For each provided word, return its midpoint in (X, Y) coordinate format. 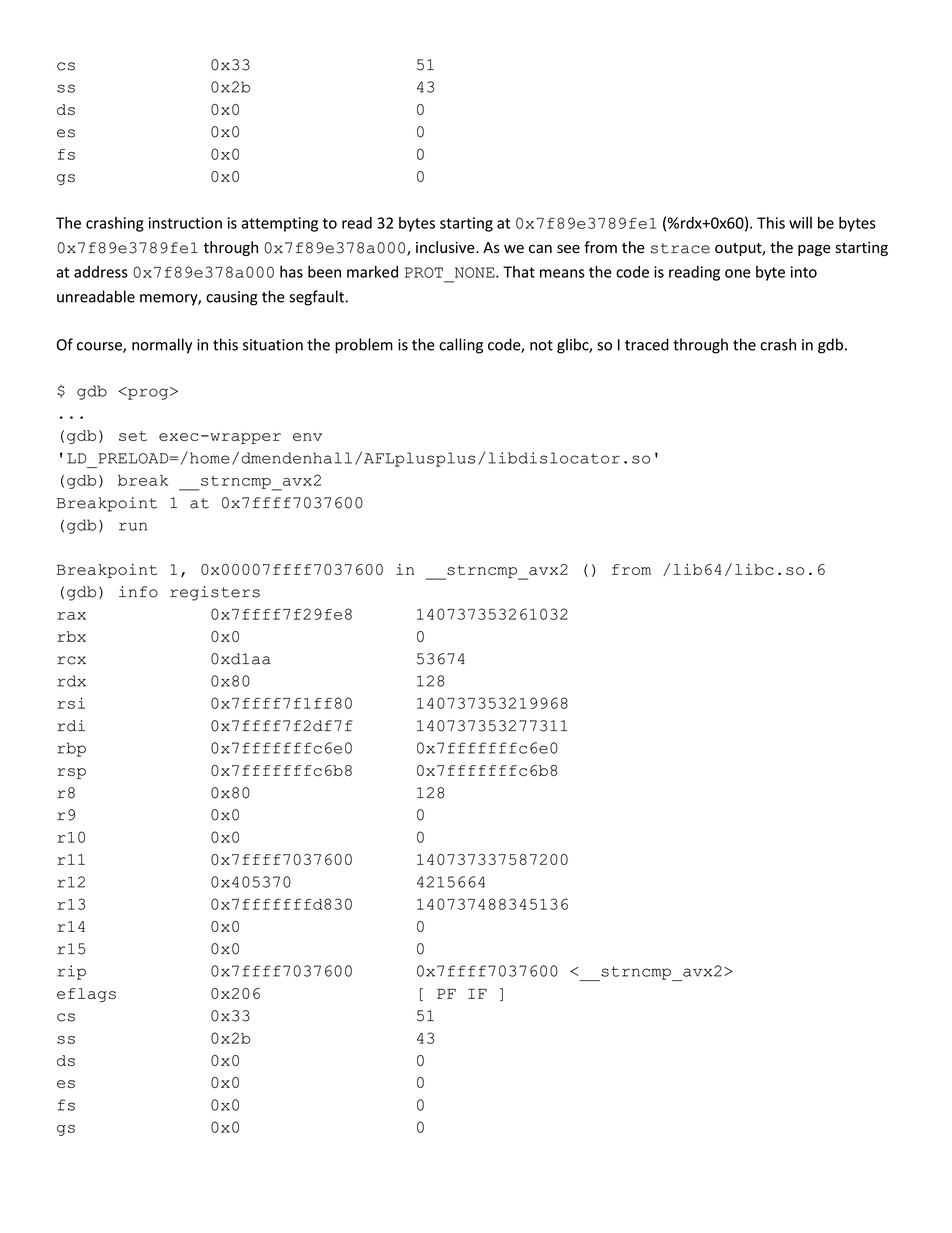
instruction (185, 223)
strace (680, 248)
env (307, 437)
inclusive (446, 247)
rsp (71, 773)
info (138, 592)
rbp (71, 749)
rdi (71, 726)
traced (647, 344)
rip (71, 972)
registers (215, 593)
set (133, 436)
